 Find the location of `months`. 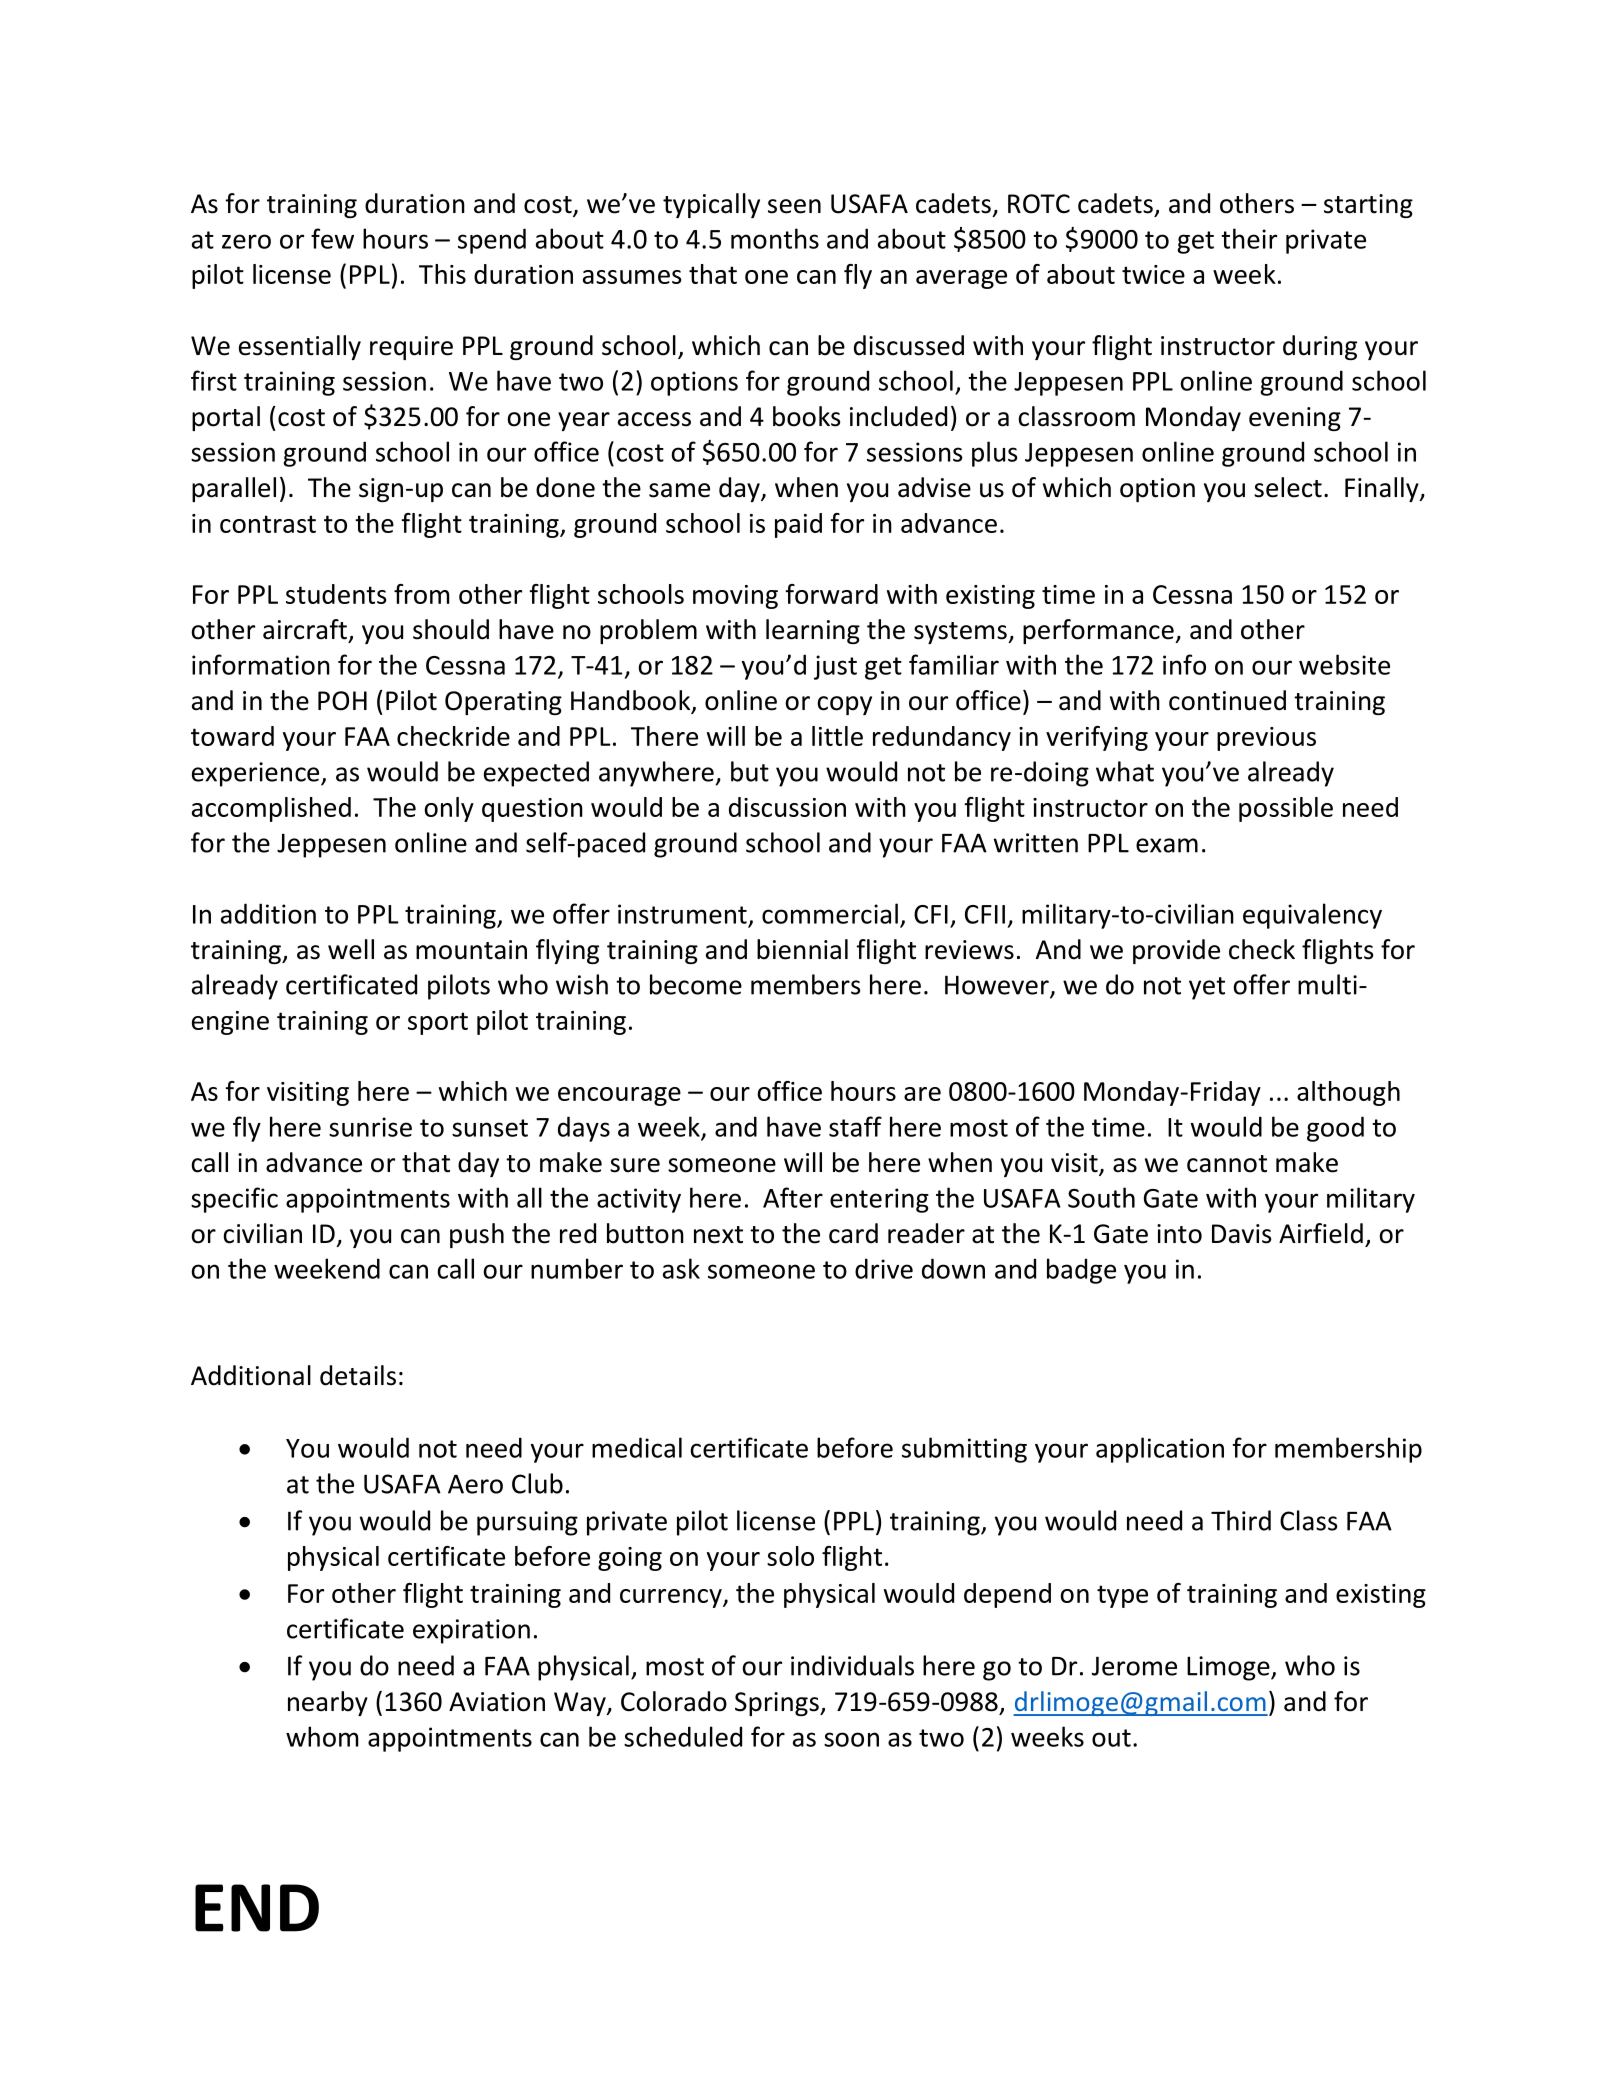

months is located at coordinates (775, 238).
